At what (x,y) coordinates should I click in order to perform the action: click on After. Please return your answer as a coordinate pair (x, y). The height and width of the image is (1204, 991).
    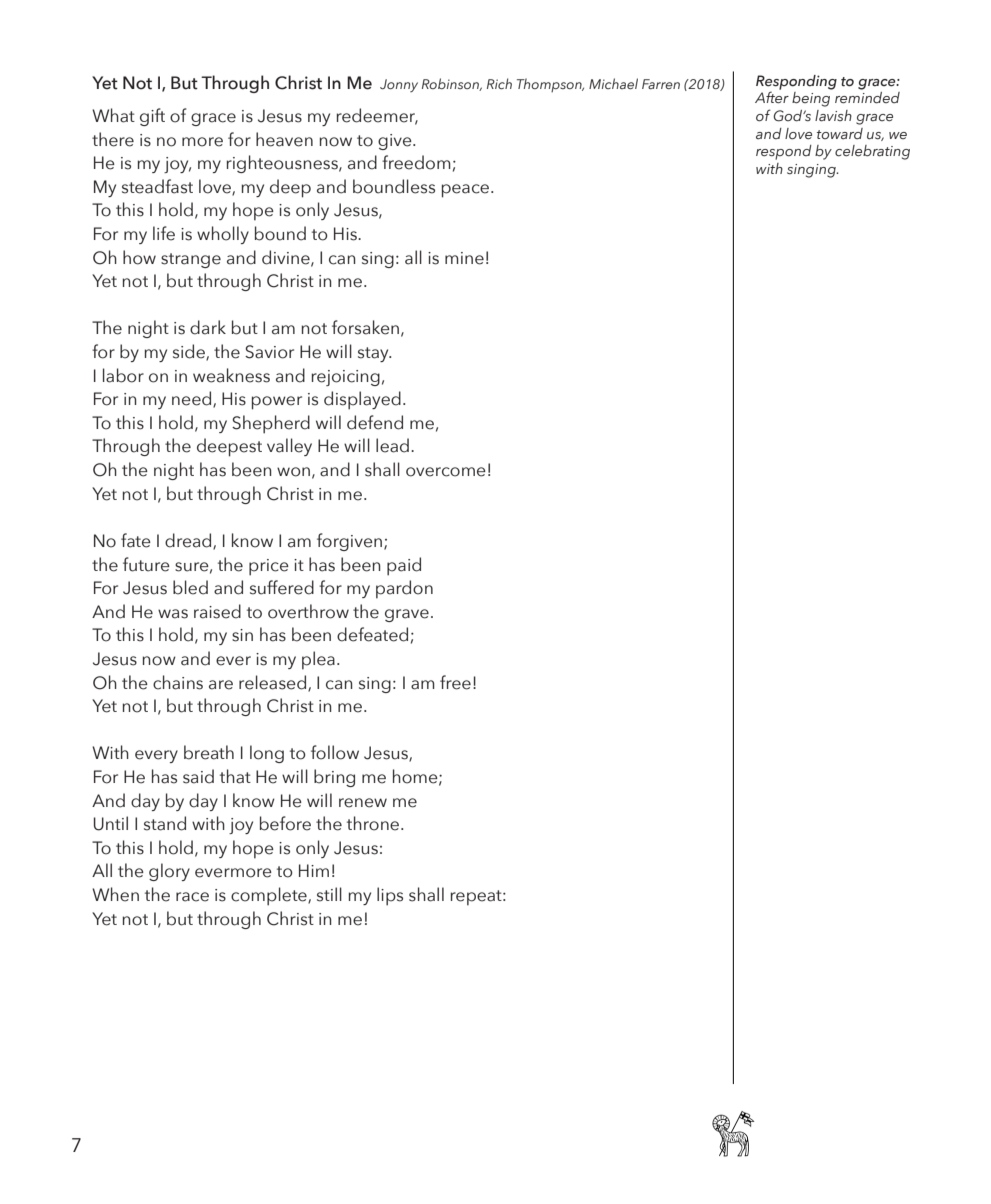
    Looking at the image, I should click on (772, 96).
